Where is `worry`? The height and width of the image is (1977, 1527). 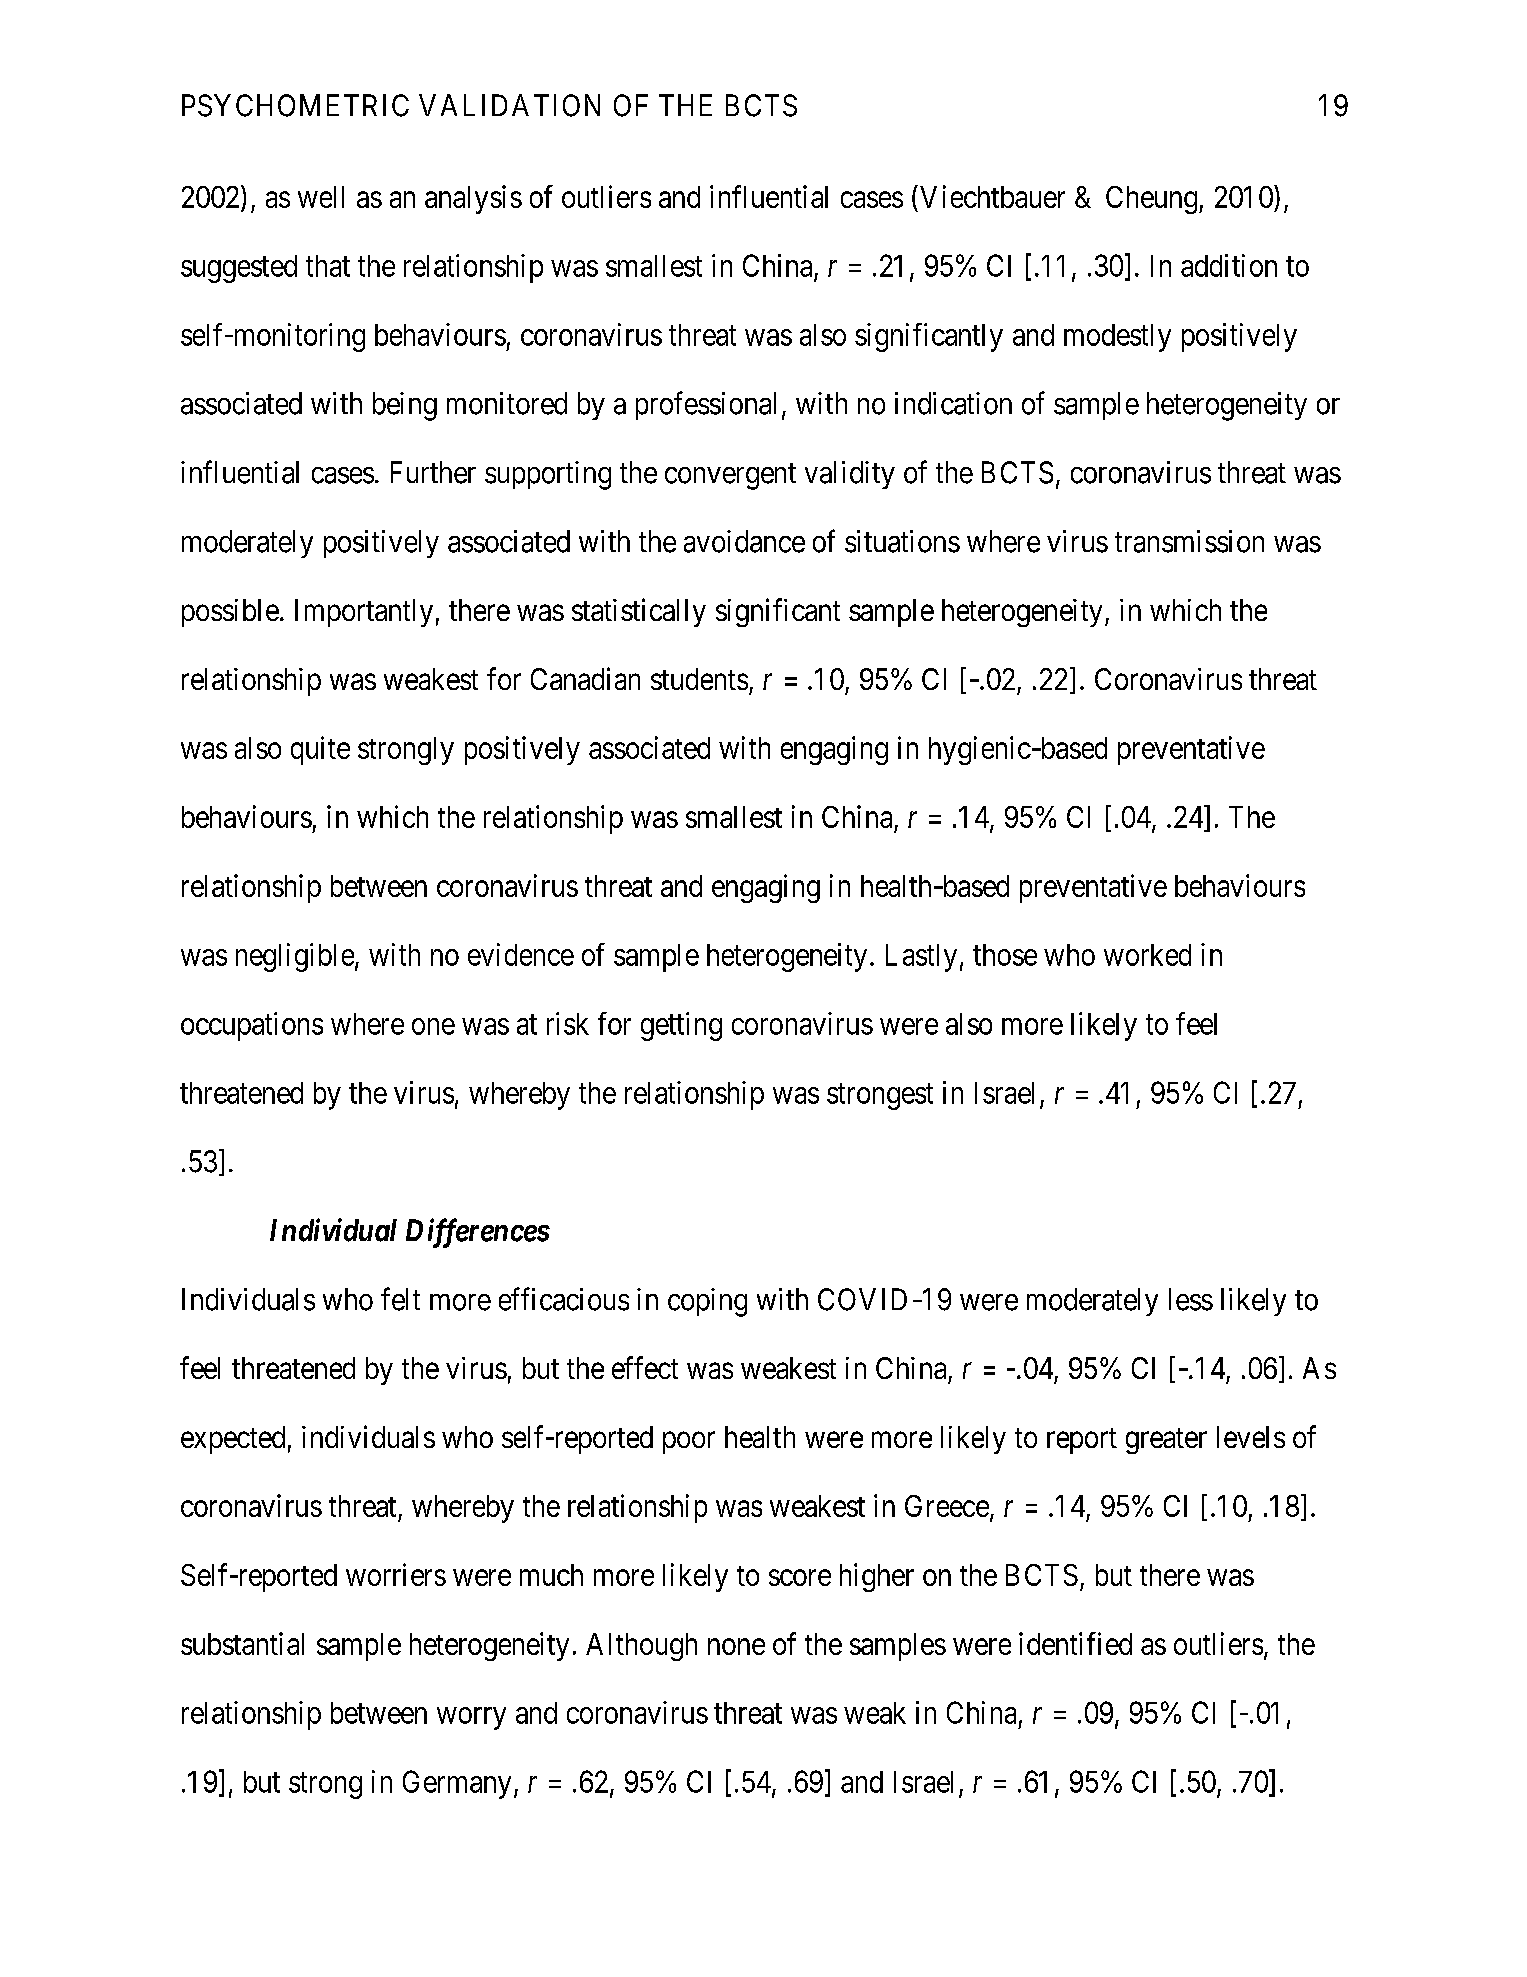
worry is located at coordinates (471, 1718).
